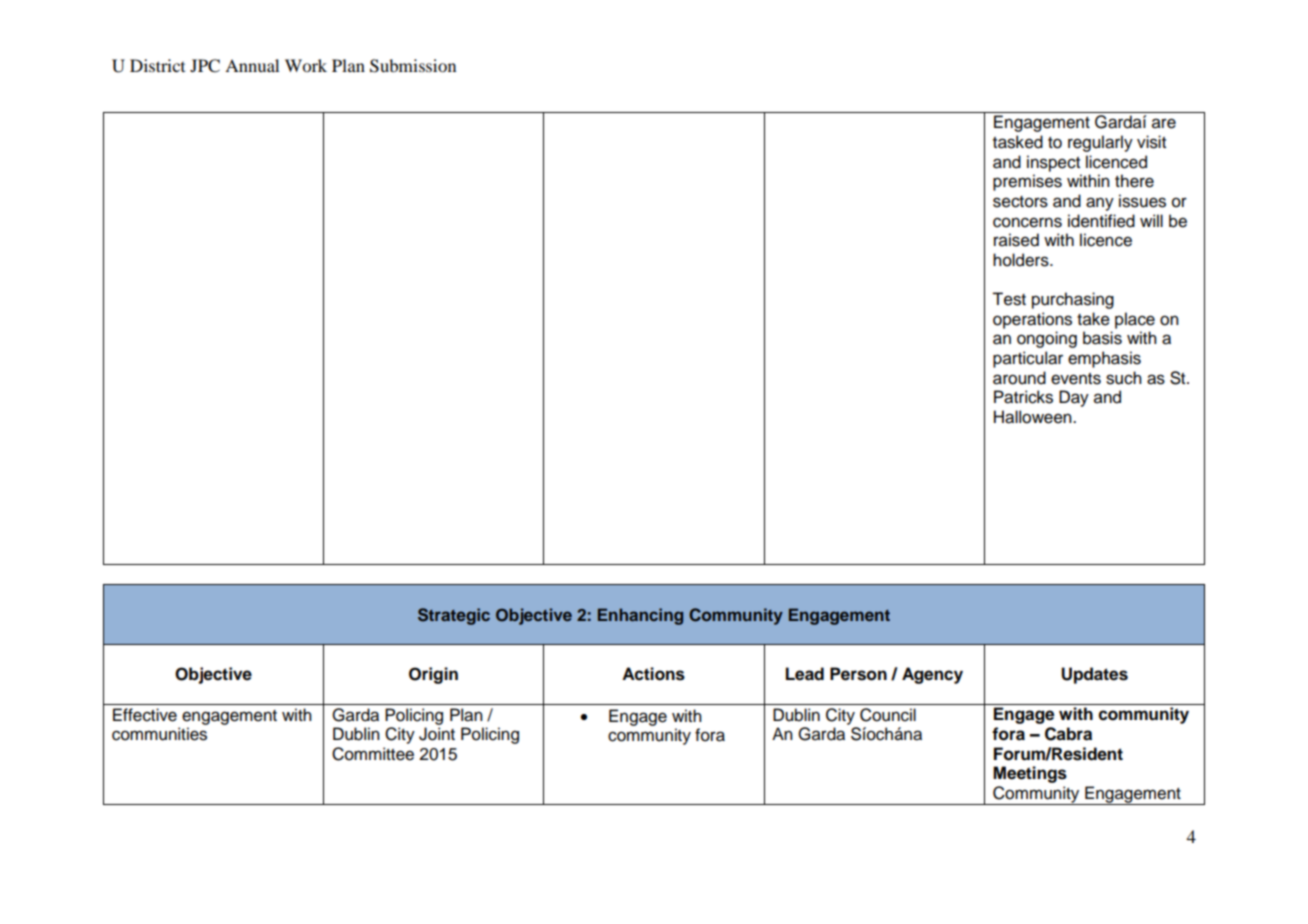 The image size is (1308, 924). I want to click on Updates, so click(1094, 675).
